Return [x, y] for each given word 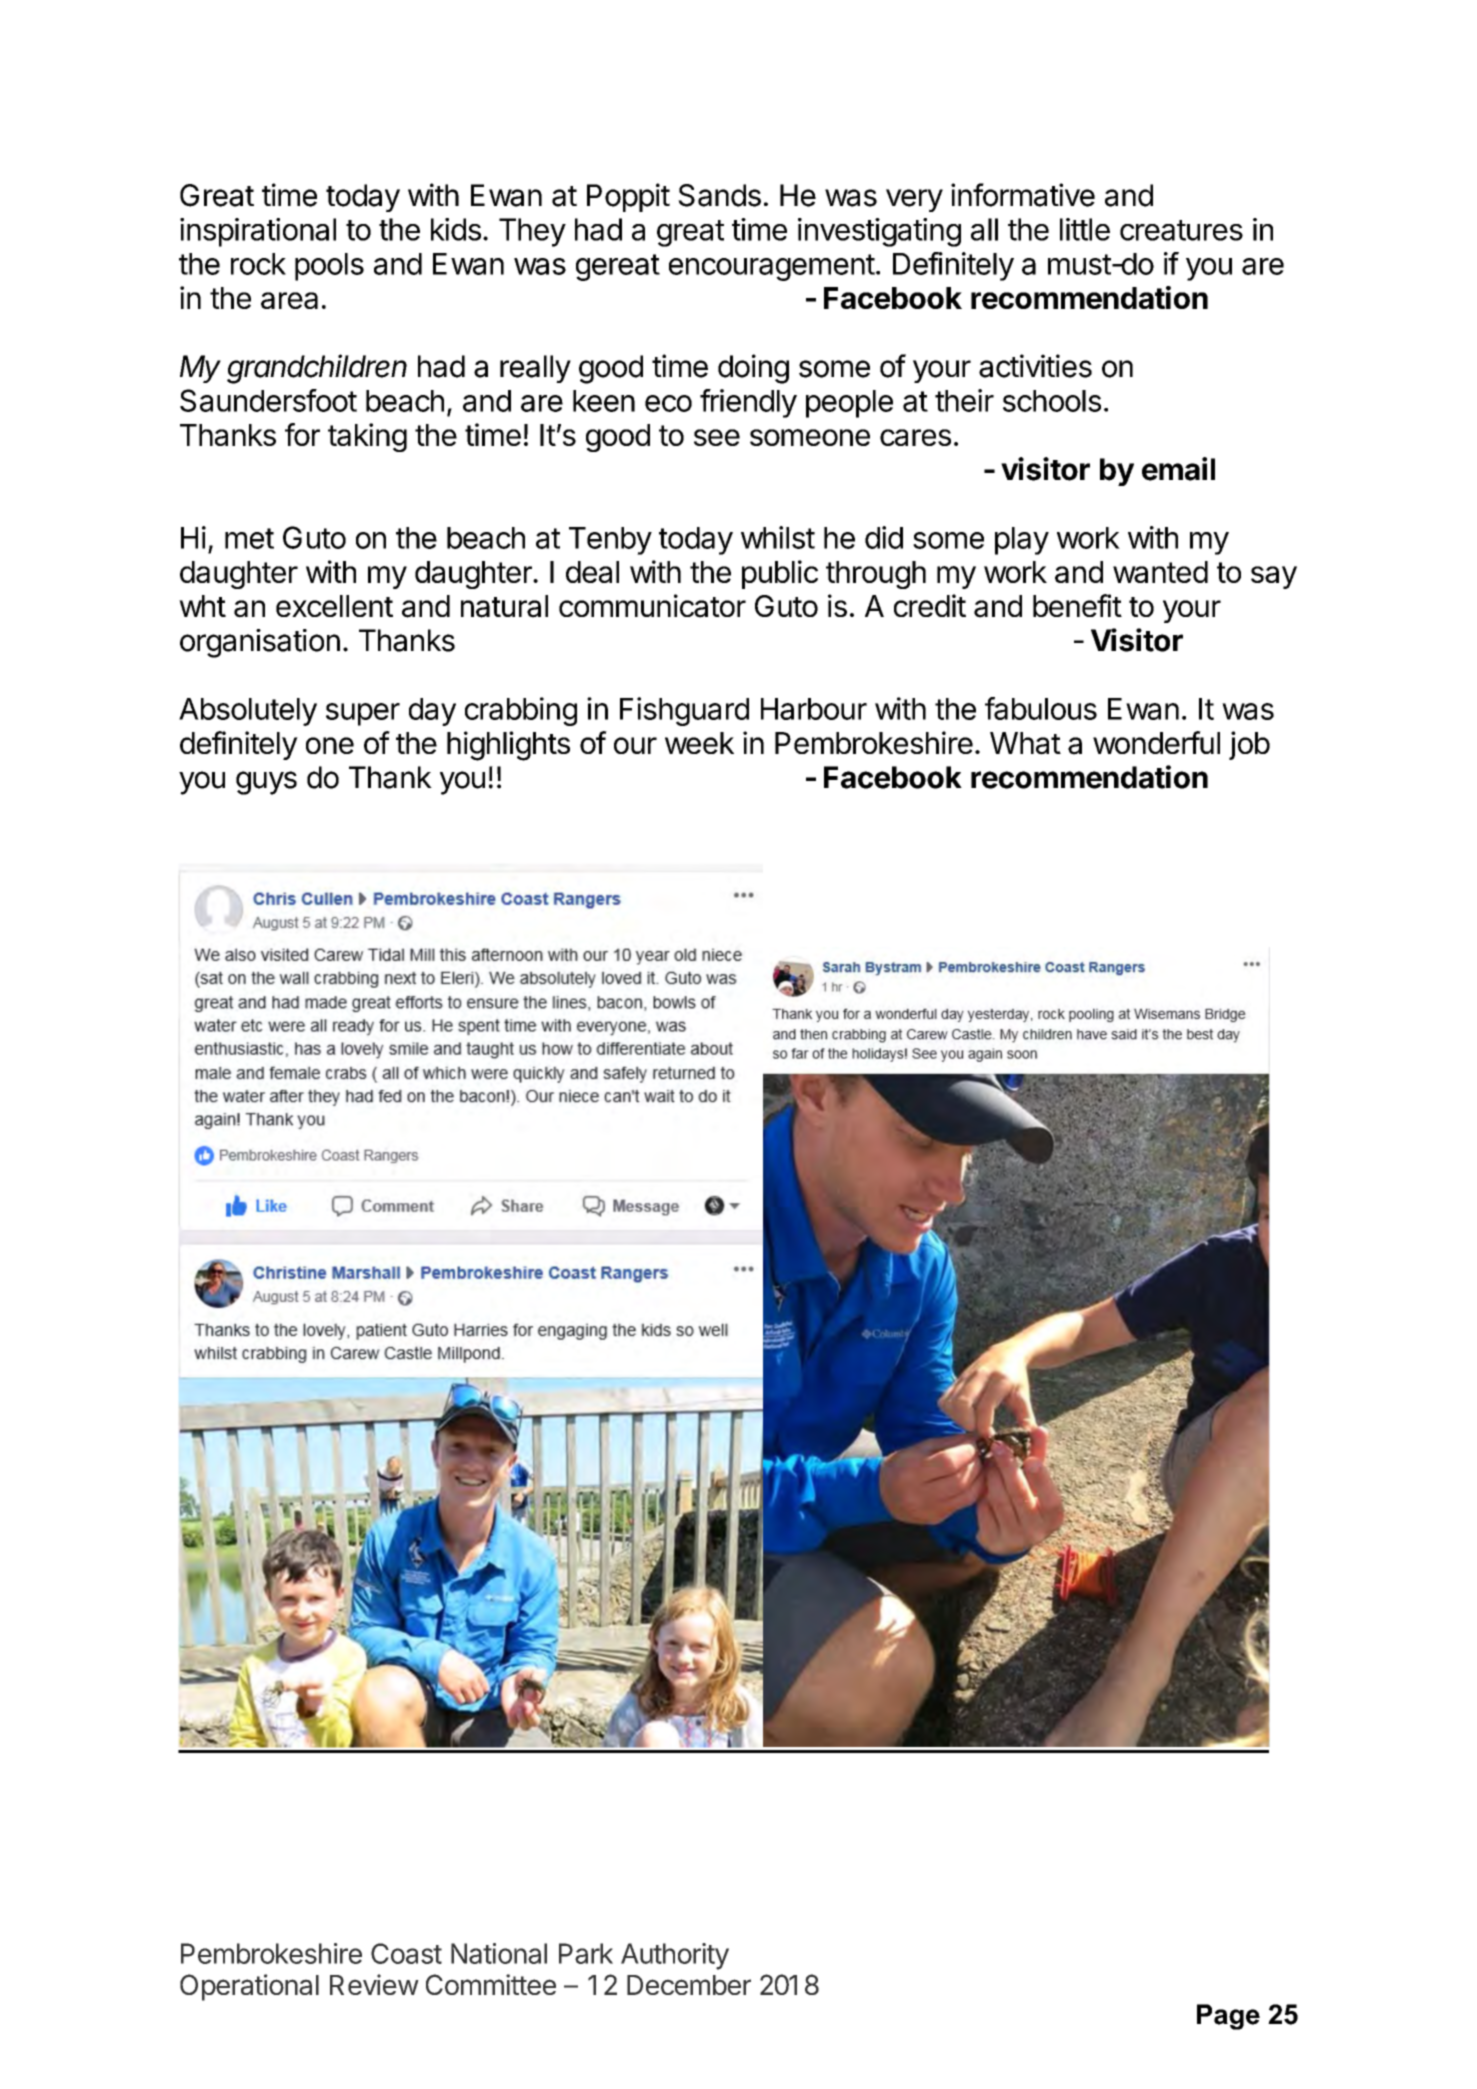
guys [266, 783]
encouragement [772, 267]
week [699, 743]
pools [329, 267]
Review [374, 1984]
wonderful [1156, 742]
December [689, 1985]
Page [1228, 2017]
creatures [1181, 230]
